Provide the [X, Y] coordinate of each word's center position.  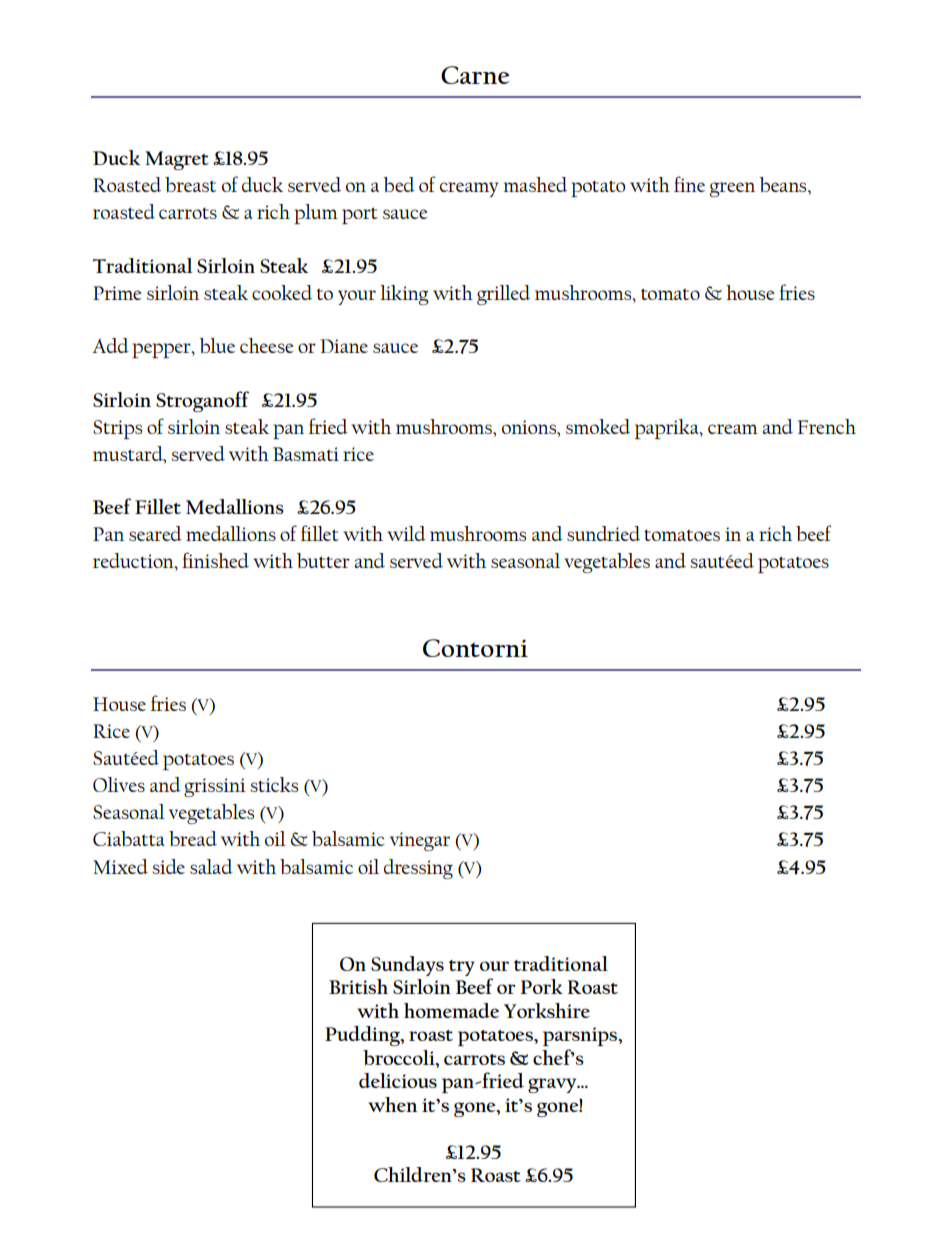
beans [784, 185]
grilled [503, 295]
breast [190, 185]
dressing [418, 869]
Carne [475, 75]
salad [211, 866]
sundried [603, 533]
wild [406, 533]
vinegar [420, 841]
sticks [274, 784]
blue [217, 346]
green [732, 189]
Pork [541, 986]
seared [155, 533]
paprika [668, 429]
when [392, 1104]
